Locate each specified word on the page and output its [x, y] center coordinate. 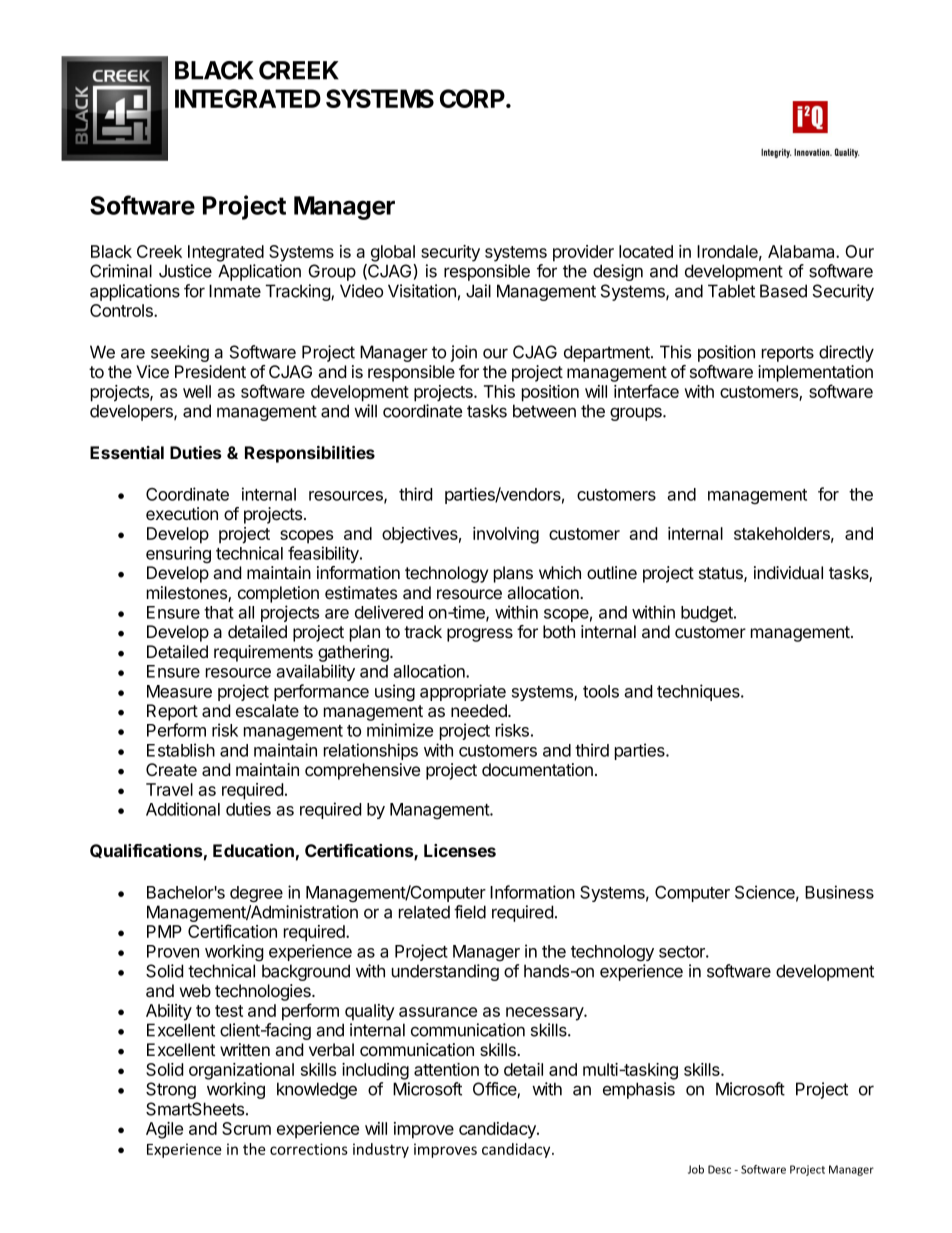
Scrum [246, 1128]
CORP [473, 98]
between [544, 411]
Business [839, 892]
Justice [185, 271]
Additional [183, 809]
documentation [537, 770]
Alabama [802, 251]
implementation [815, 373]
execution [182, 513]
